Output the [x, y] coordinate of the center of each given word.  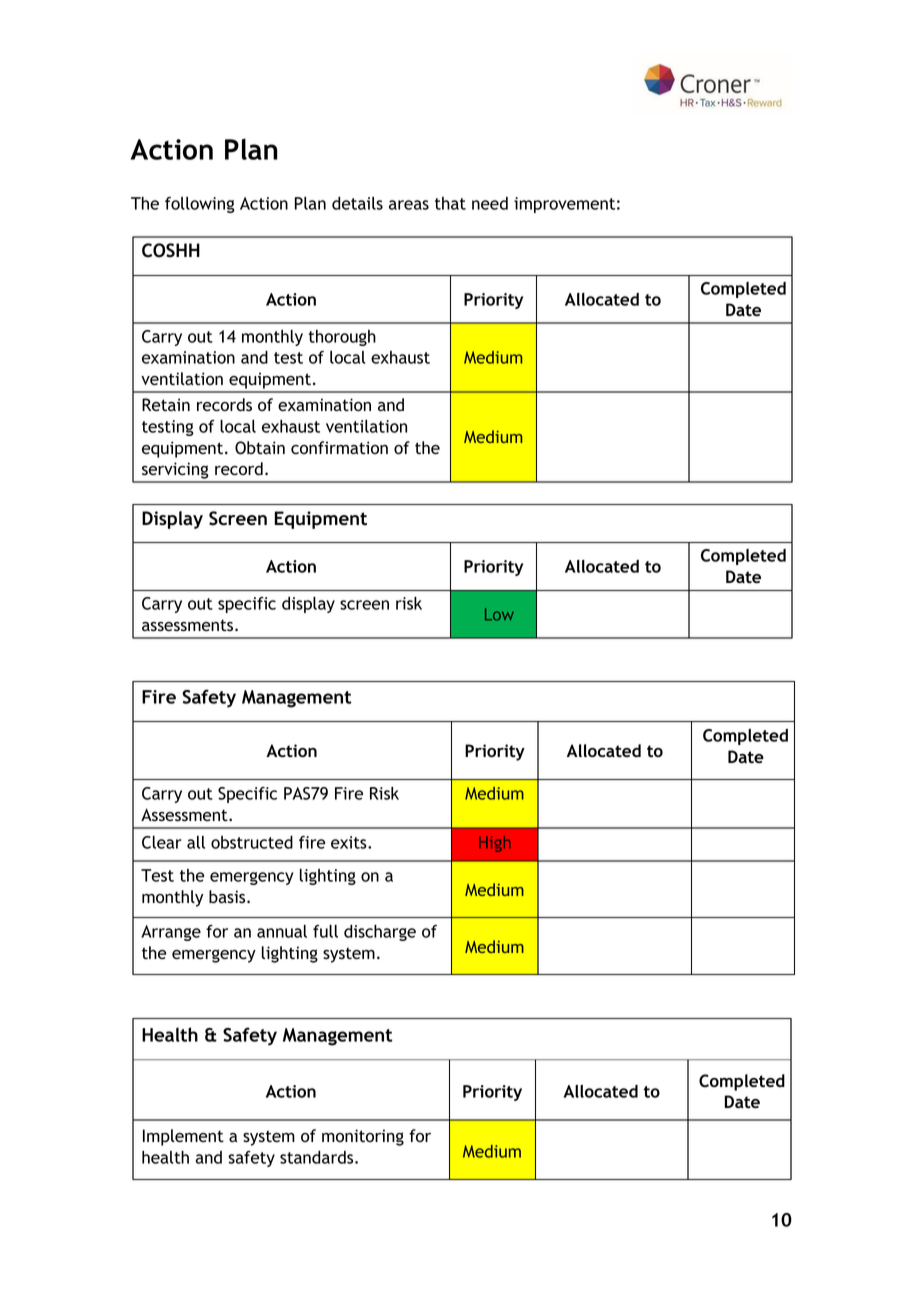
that [450, 203]
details [357, 203]
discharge [380, 933]
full [325, 931]
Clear [162, 842]
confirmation [339, 448]
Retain [166, 404]
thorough [342, 338]
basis [228, 897]
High [495, 844]
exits [350, 842]
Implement [183, 1137]
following [200, 205]
